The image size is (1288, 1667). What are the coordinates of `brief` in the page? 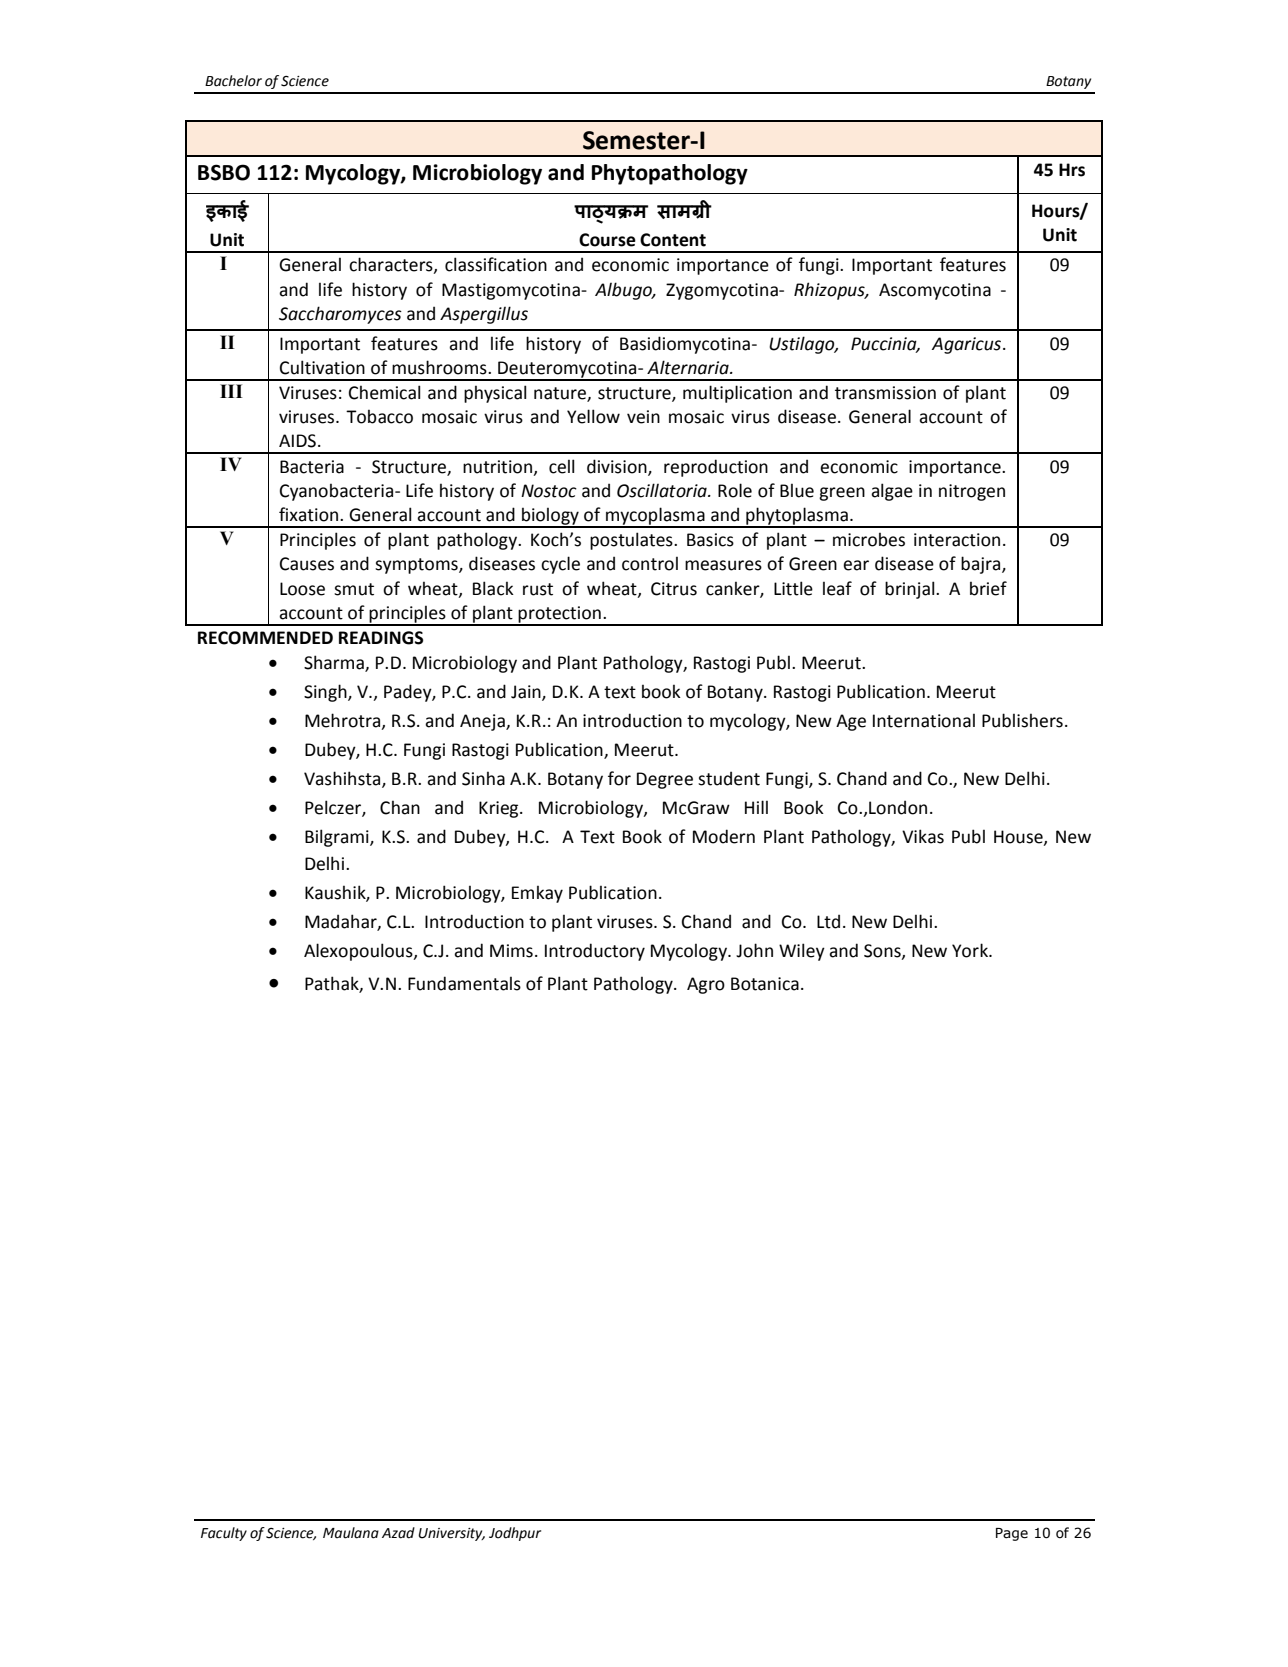 It's located at (988, 588).
